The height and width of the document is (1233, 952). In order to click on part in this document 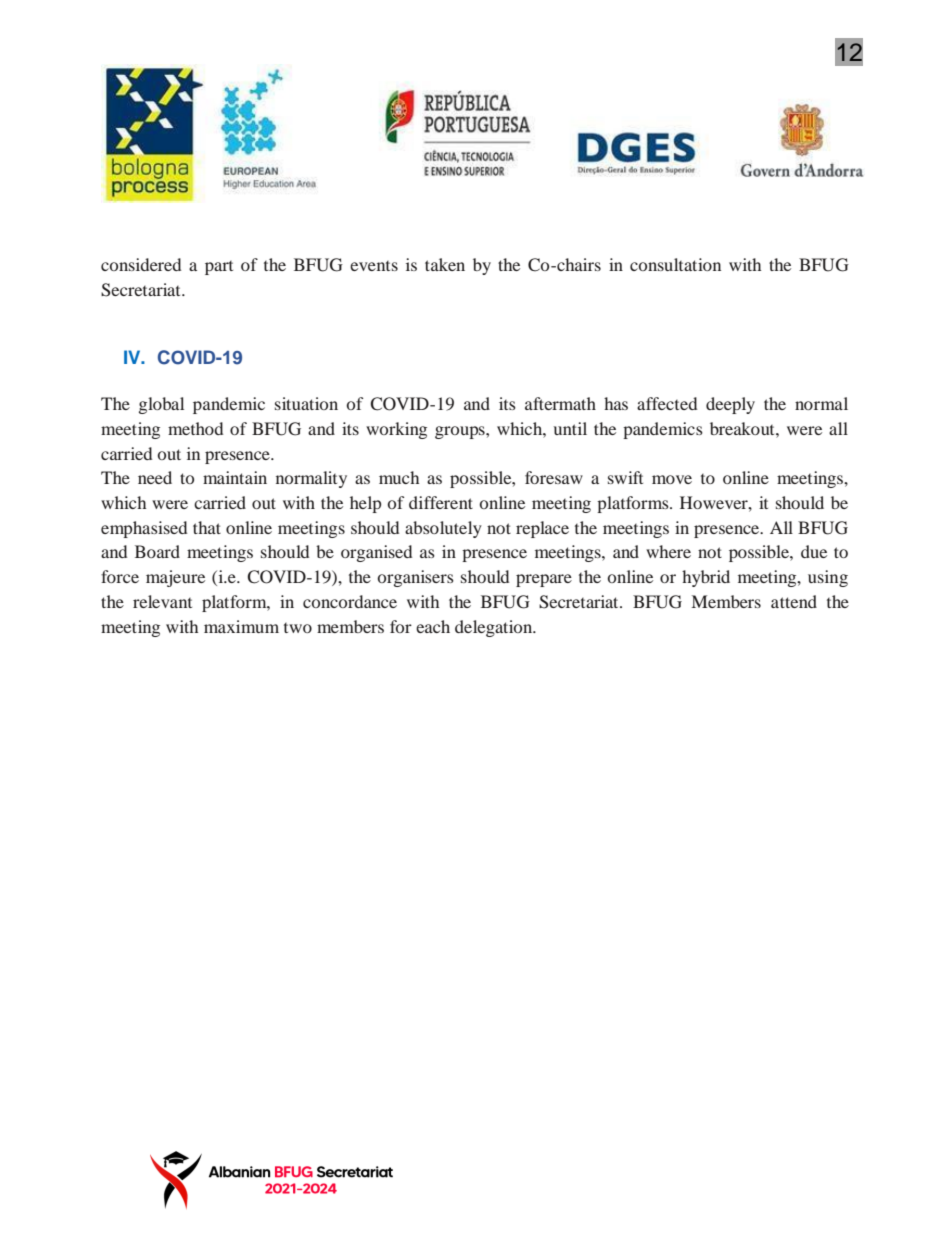, I will do `click(219, 268)`.
